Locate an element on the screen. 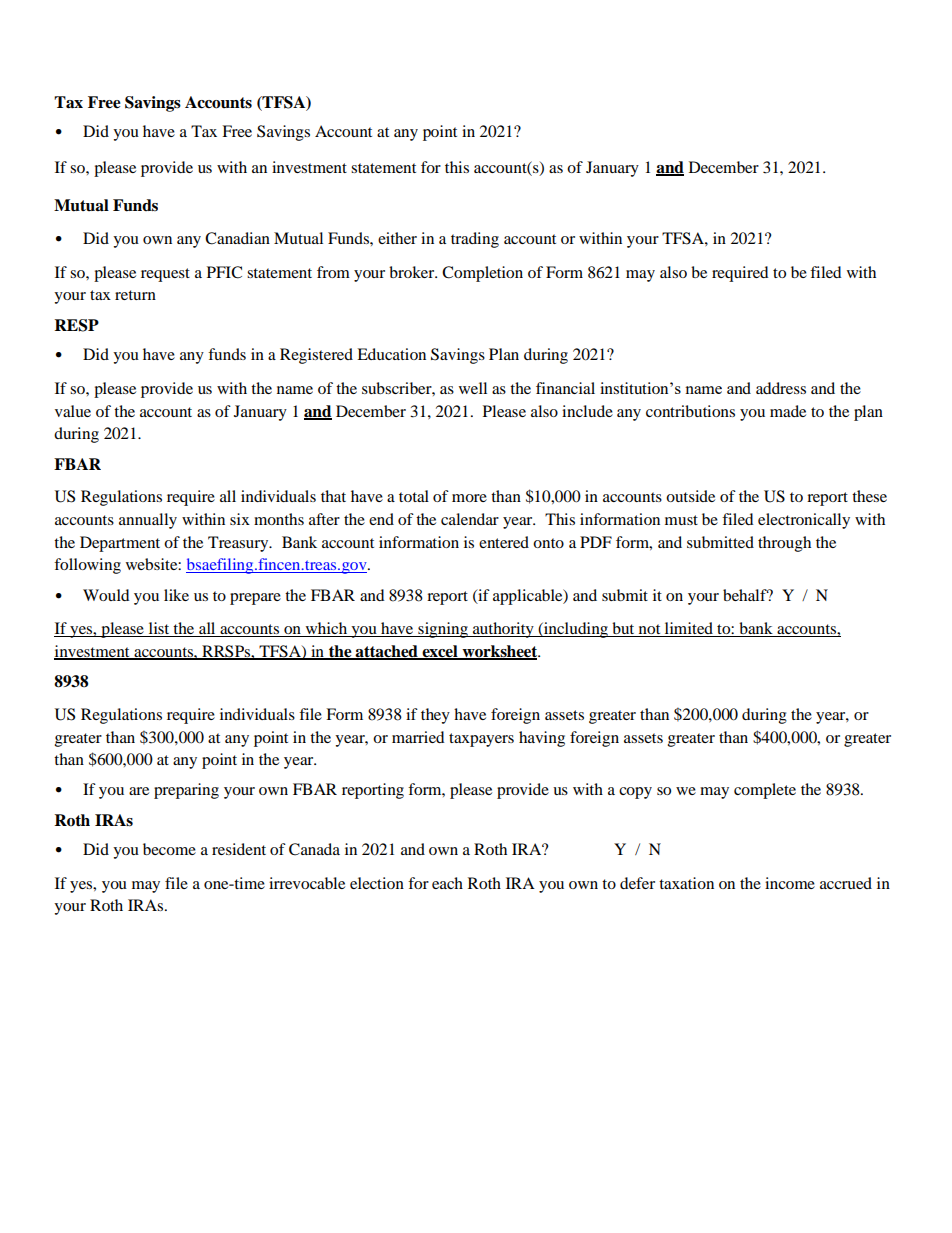 The width and height of the screenshot is (952, 1233). value is located at coordinates (73, 411).
